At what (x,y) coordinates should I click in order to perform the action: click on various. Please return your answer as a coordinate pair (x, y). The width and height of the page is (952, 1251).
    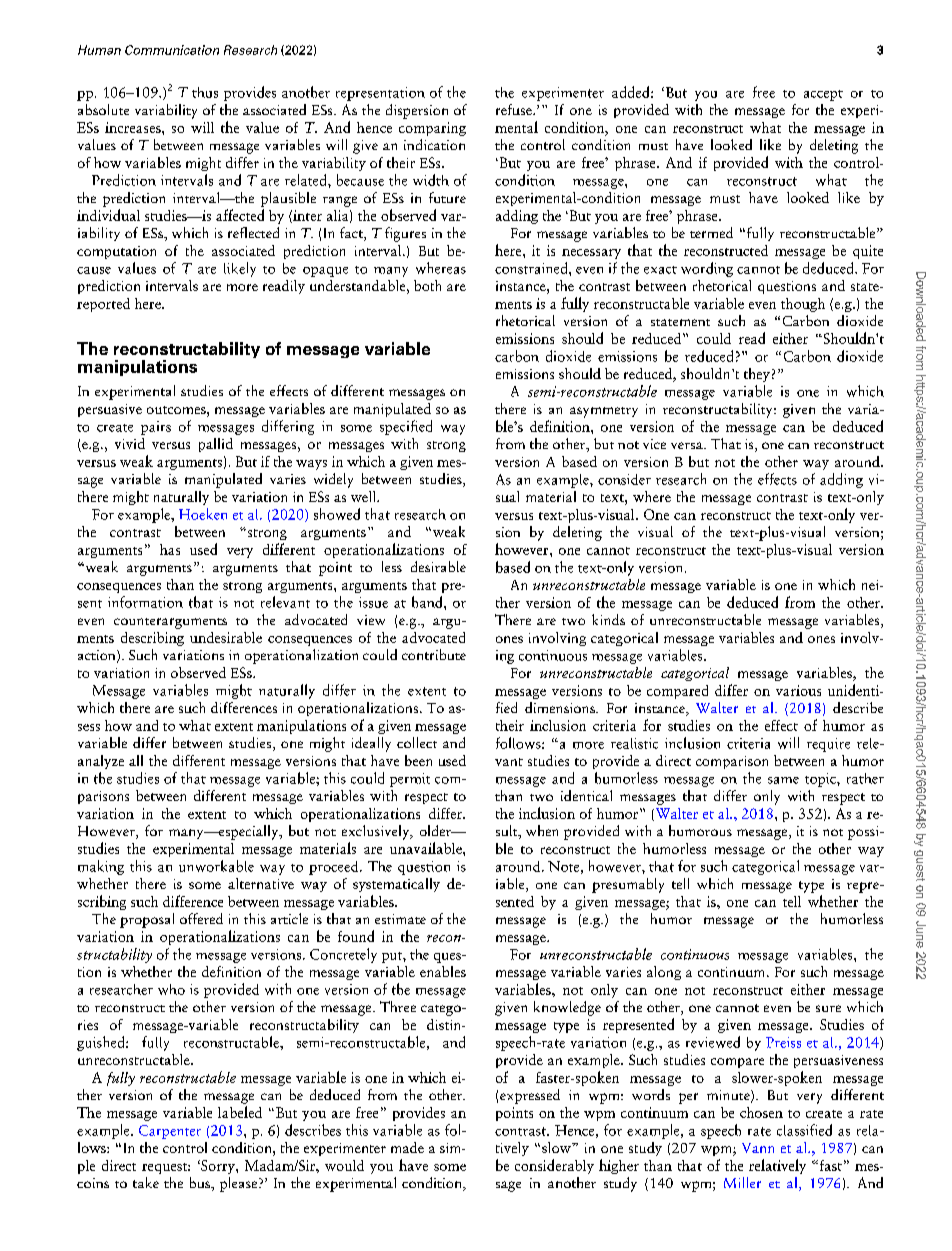
    Looking at the image, I should click on (798, 690).
